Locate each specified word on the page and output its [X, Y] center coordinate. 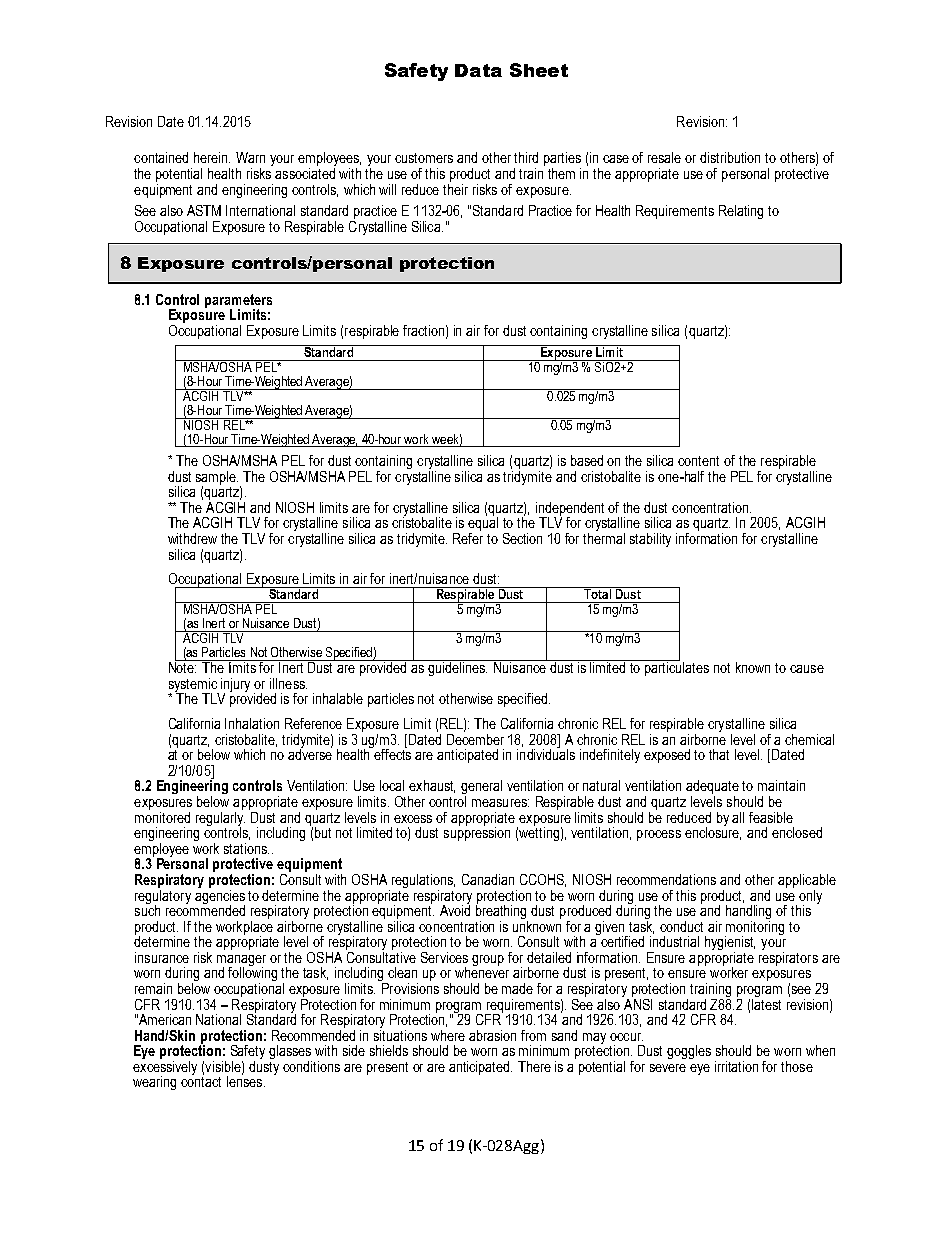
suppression [477, 833]
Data [478, 70]
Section [522, 538]
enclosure [713, 832]
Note [183, 666]
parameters [238, 302]
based [587, 460]
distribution [730, 157]
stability [650, 540]
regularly [220, 818]
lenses [246, 1080]
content [698, 461]
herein [212, 157]
